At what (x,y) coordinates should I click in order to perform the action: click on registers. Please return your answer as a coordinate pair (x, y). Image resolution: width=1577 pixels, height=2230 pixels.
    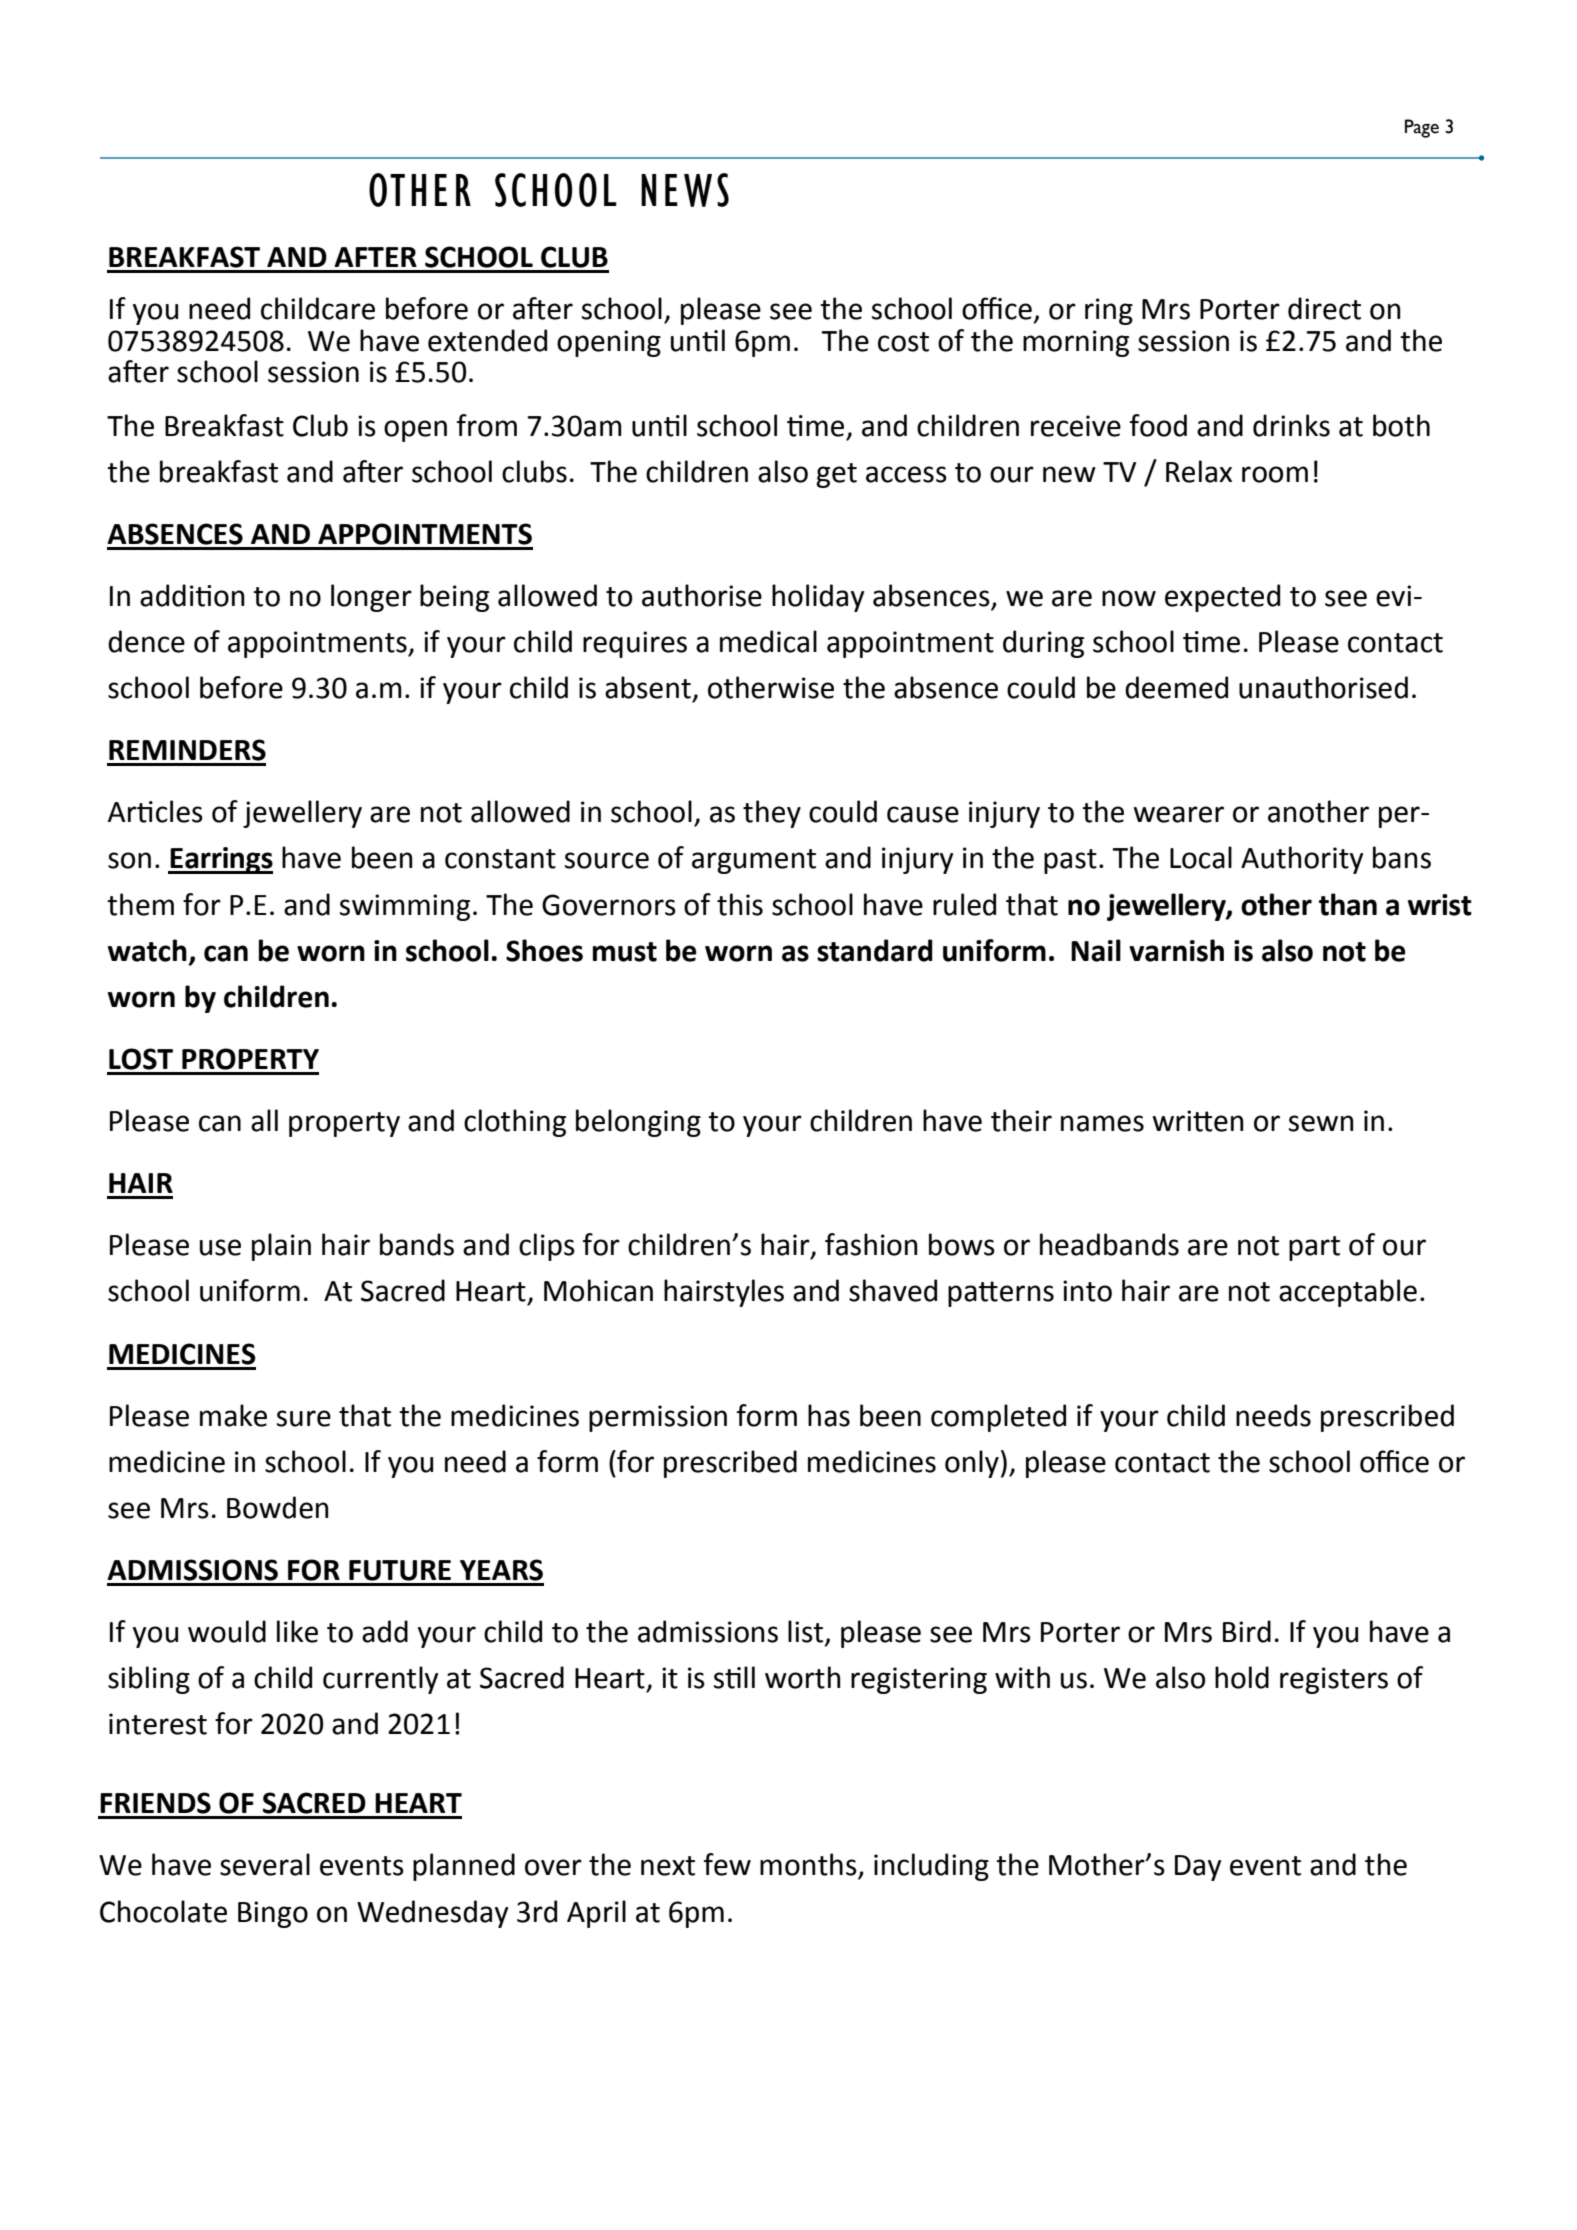
    Looking at the image, I should click on (1334, 1680).
